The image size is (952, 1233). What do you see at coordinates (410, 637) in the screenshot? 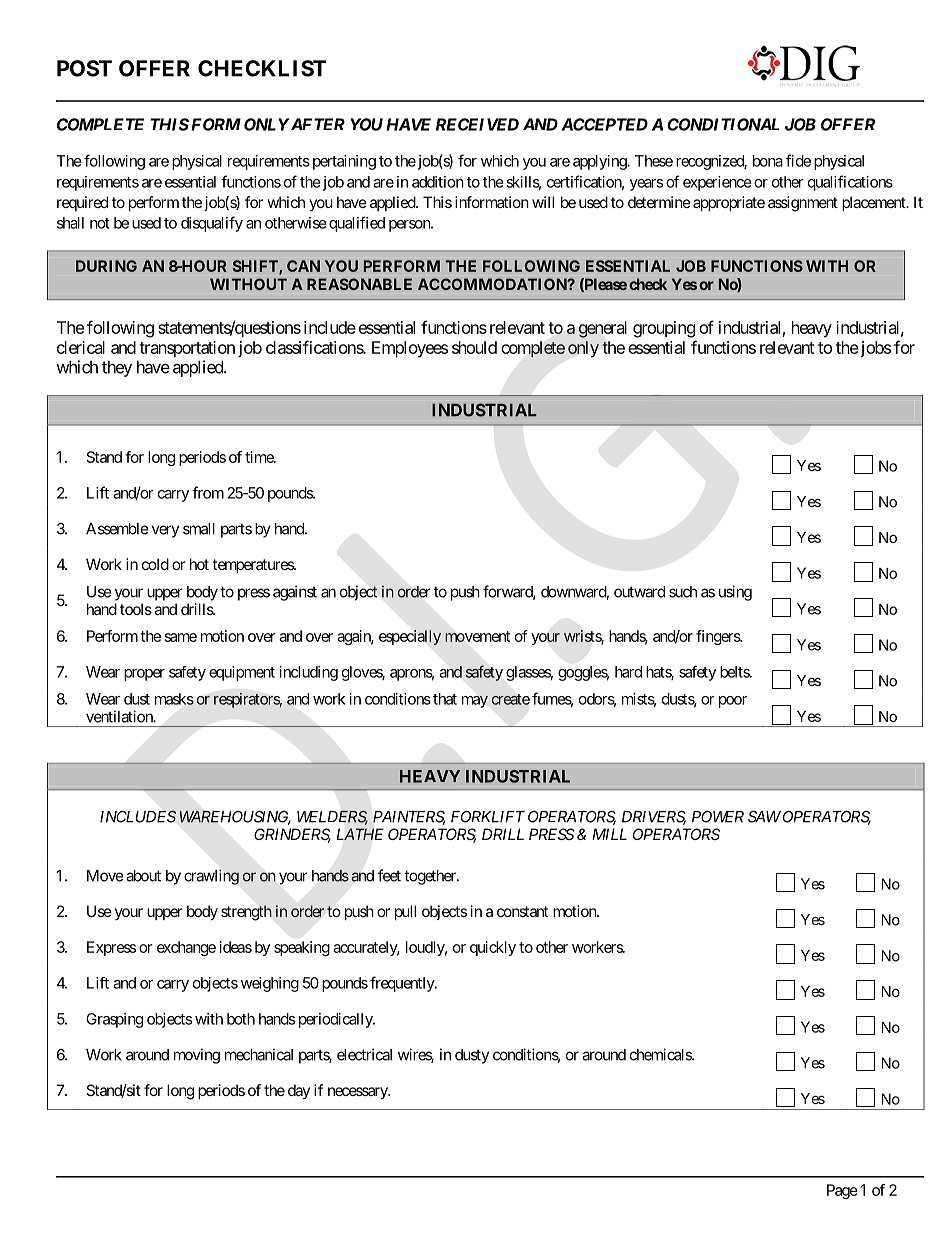
I see `especially` at bounding box center [410, 637].
